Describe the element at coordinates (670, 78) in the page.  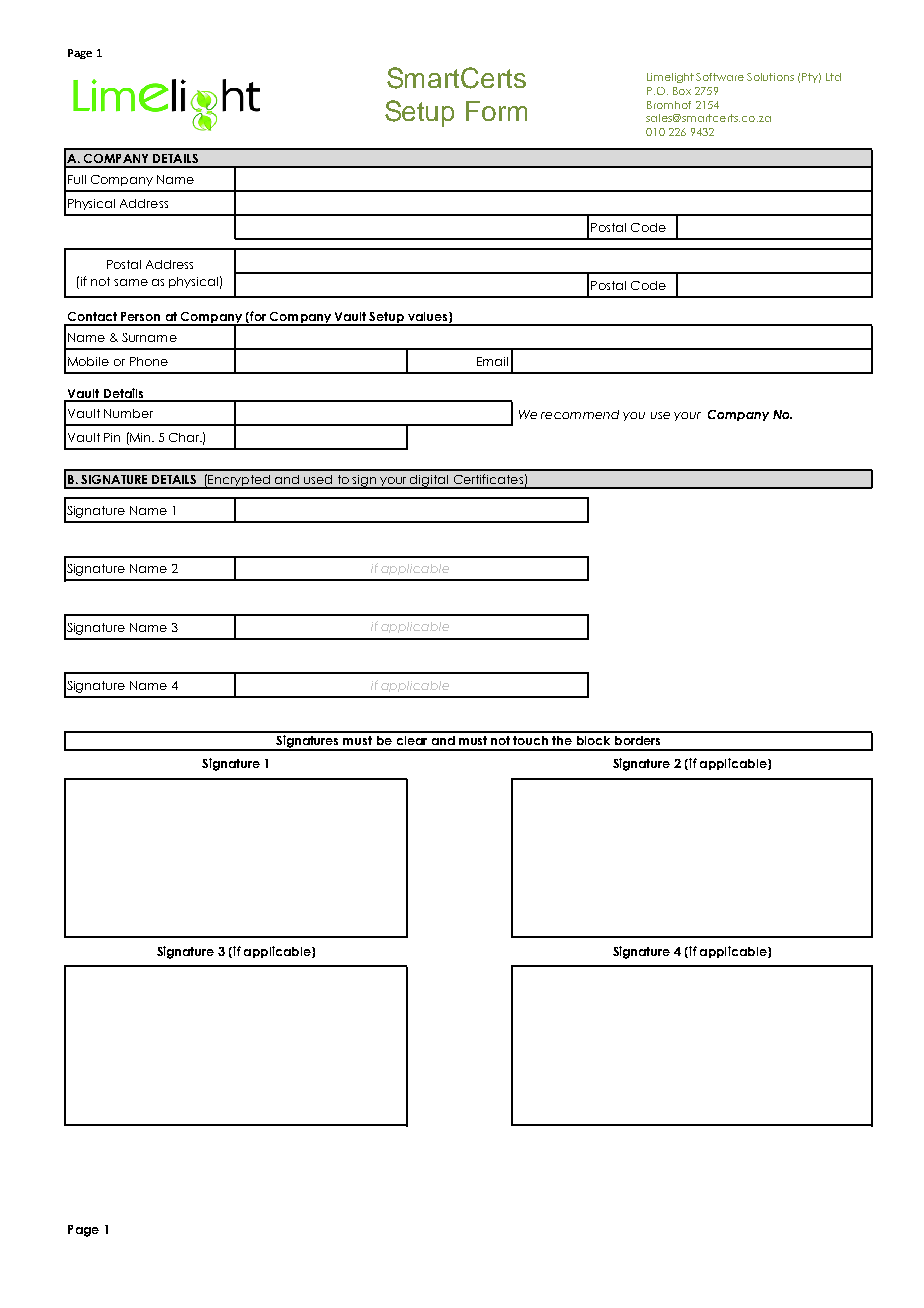
I see `Limelight` at that location.
